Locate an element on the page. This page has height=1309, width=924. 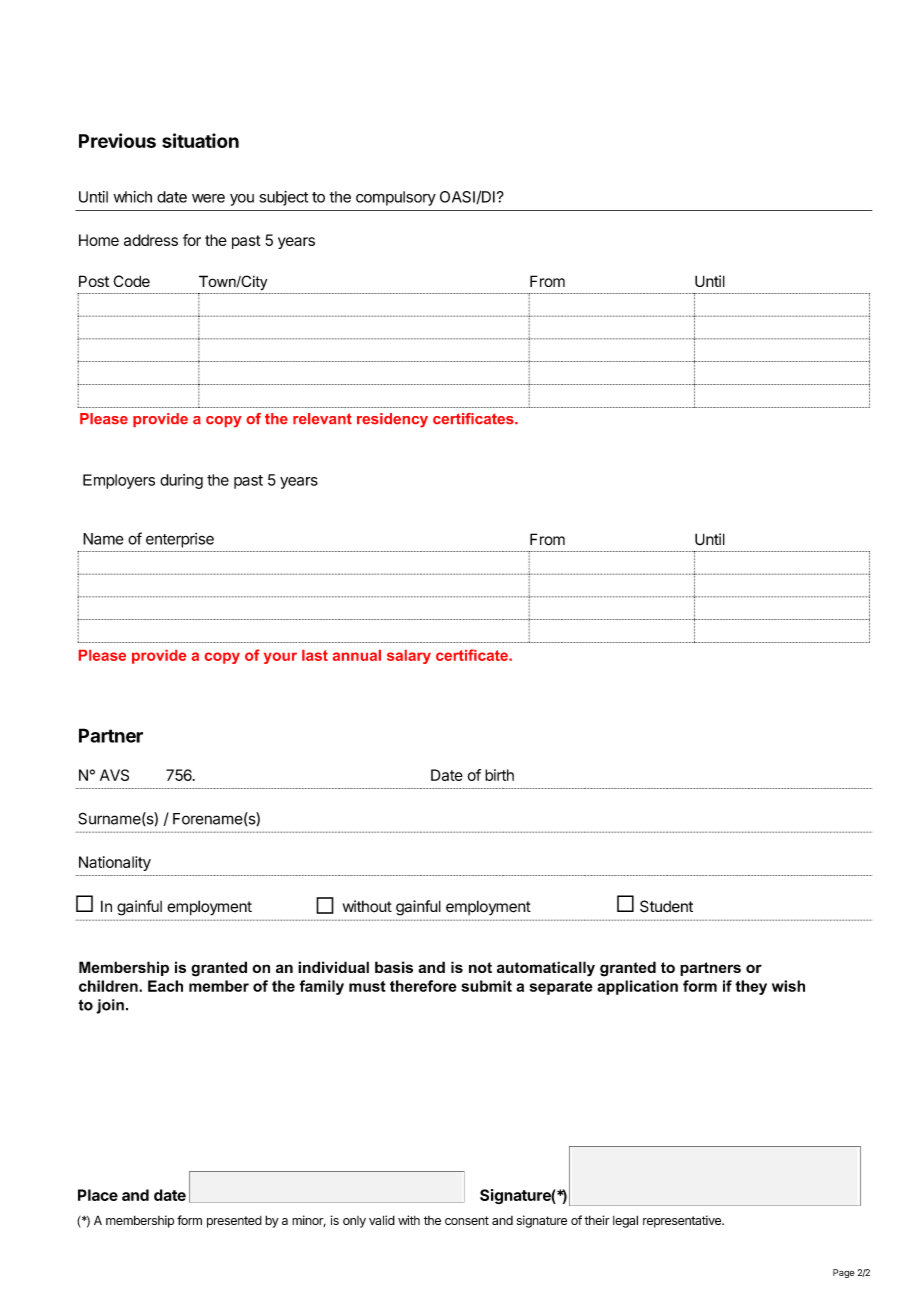
compulsory is located at coordinates (396, 198).
